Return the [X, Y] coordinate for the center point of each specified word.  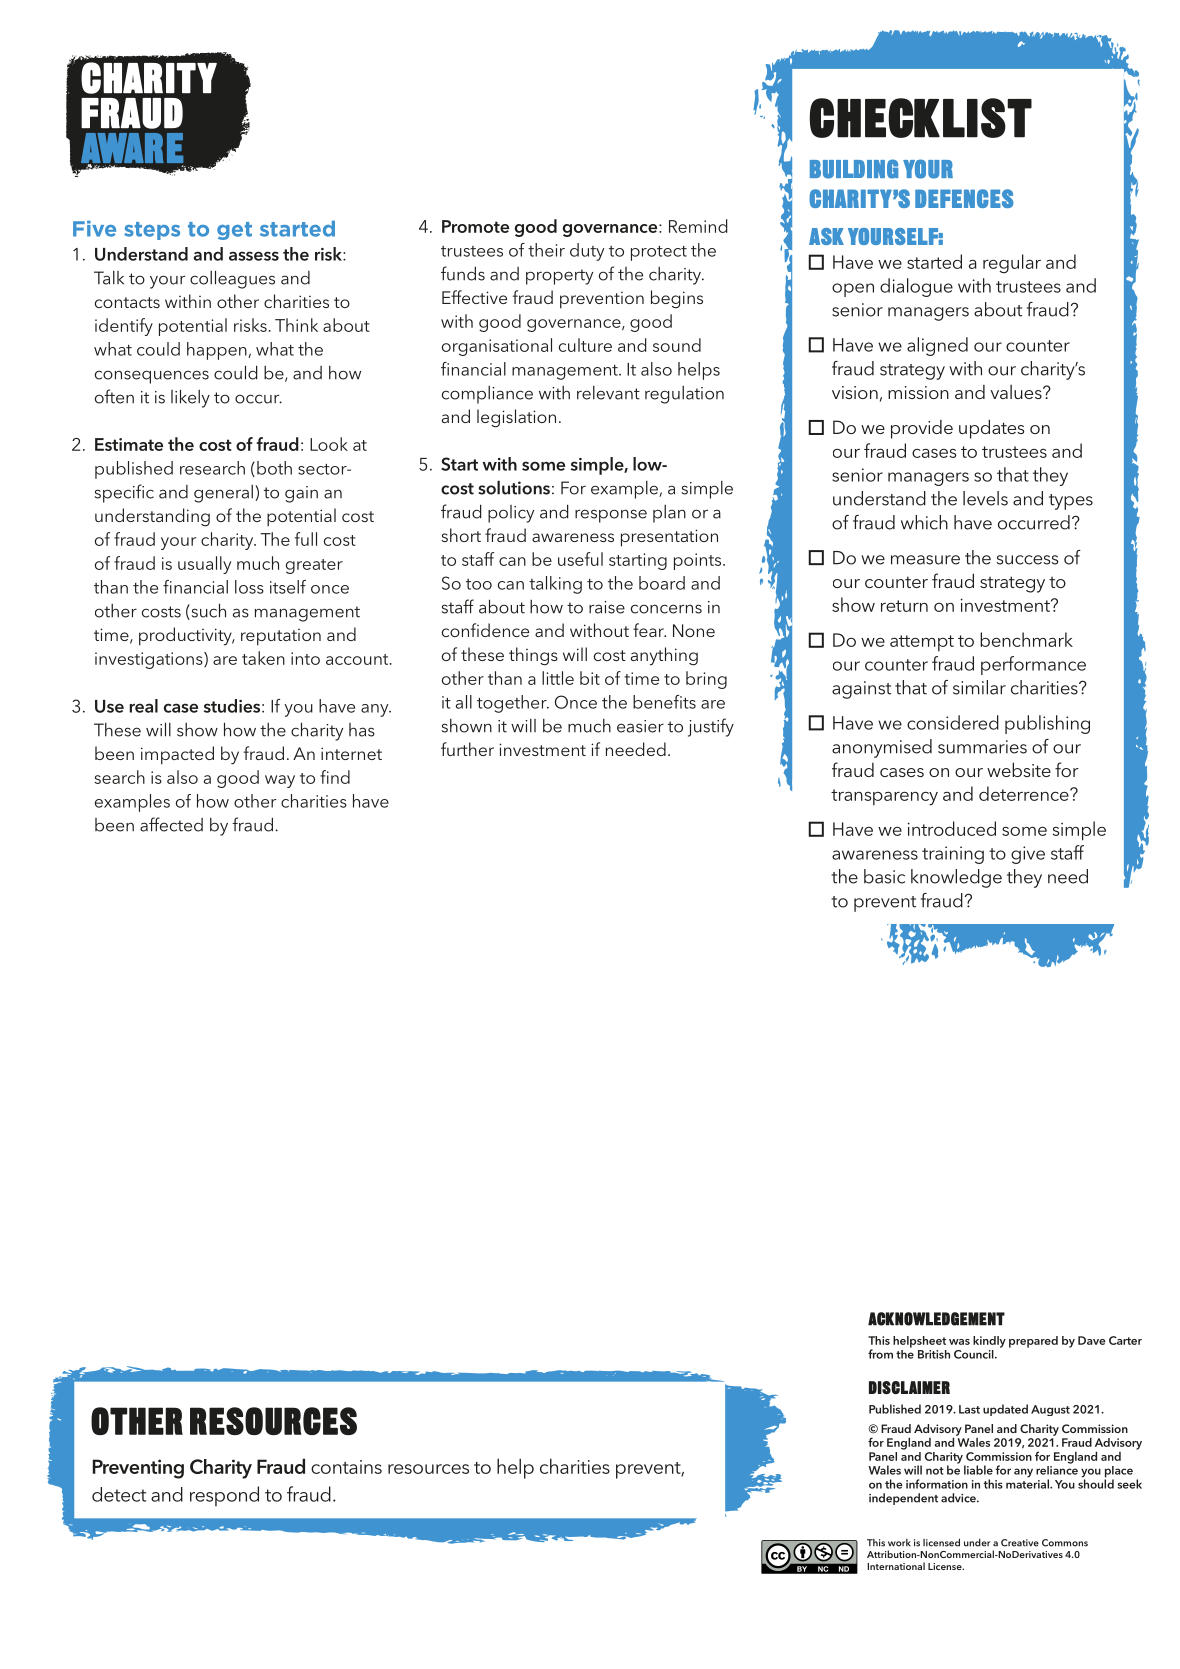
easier [640, 726]
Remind [698, 226]
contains [346, 1467]
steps [152, 231]
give [1028, 855]
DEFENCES [964, 198]
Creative [1020, 1543]
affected [171, 824]
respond [224, 1496]
